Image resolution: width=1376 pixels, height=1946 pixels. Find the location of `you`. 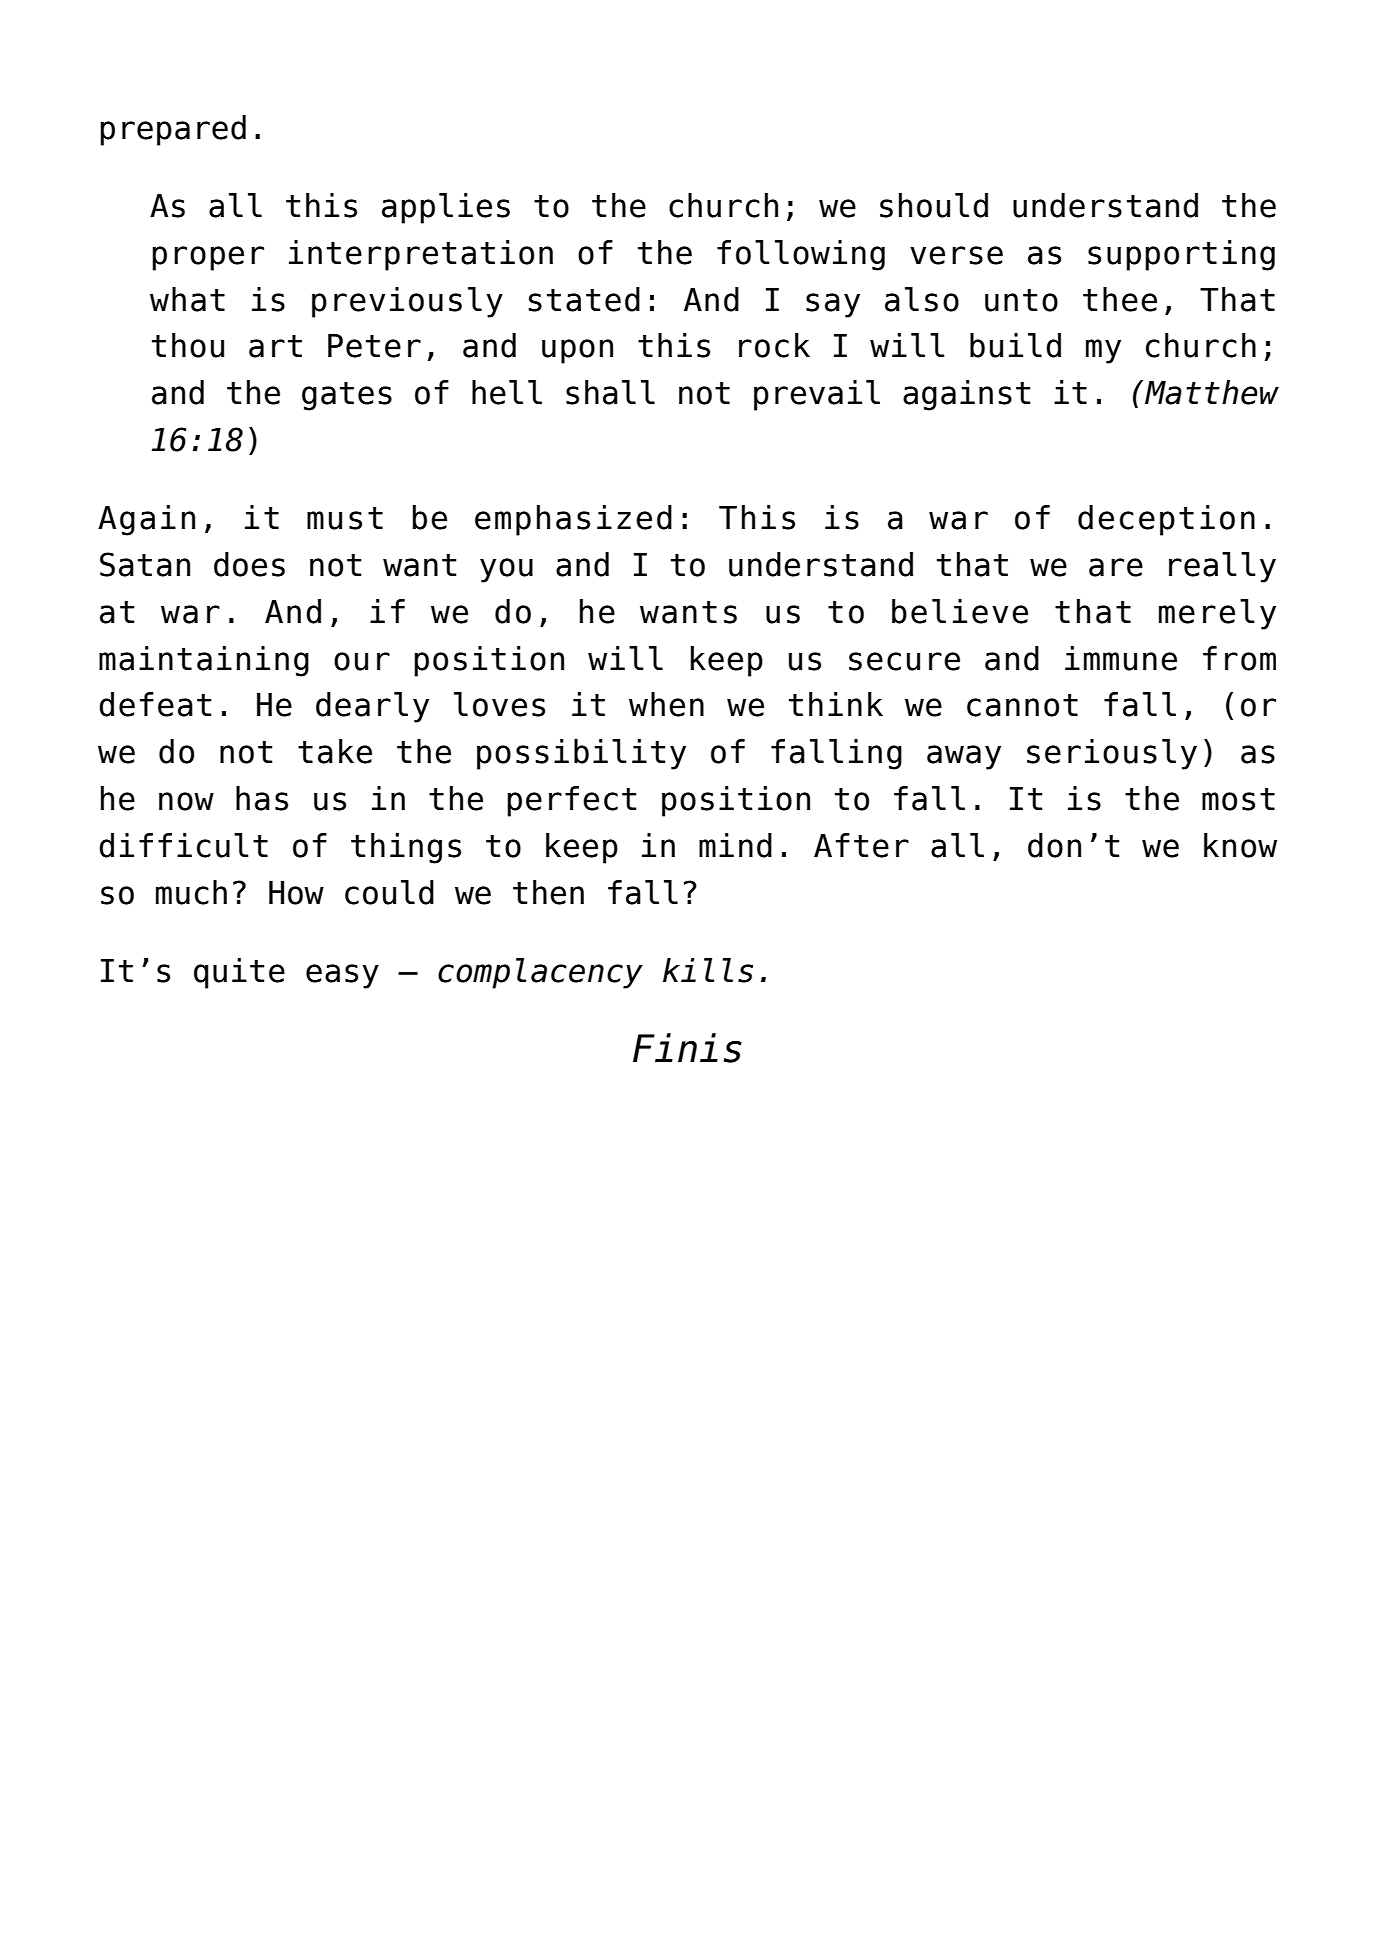

you is located at coordinates (506, 570).
